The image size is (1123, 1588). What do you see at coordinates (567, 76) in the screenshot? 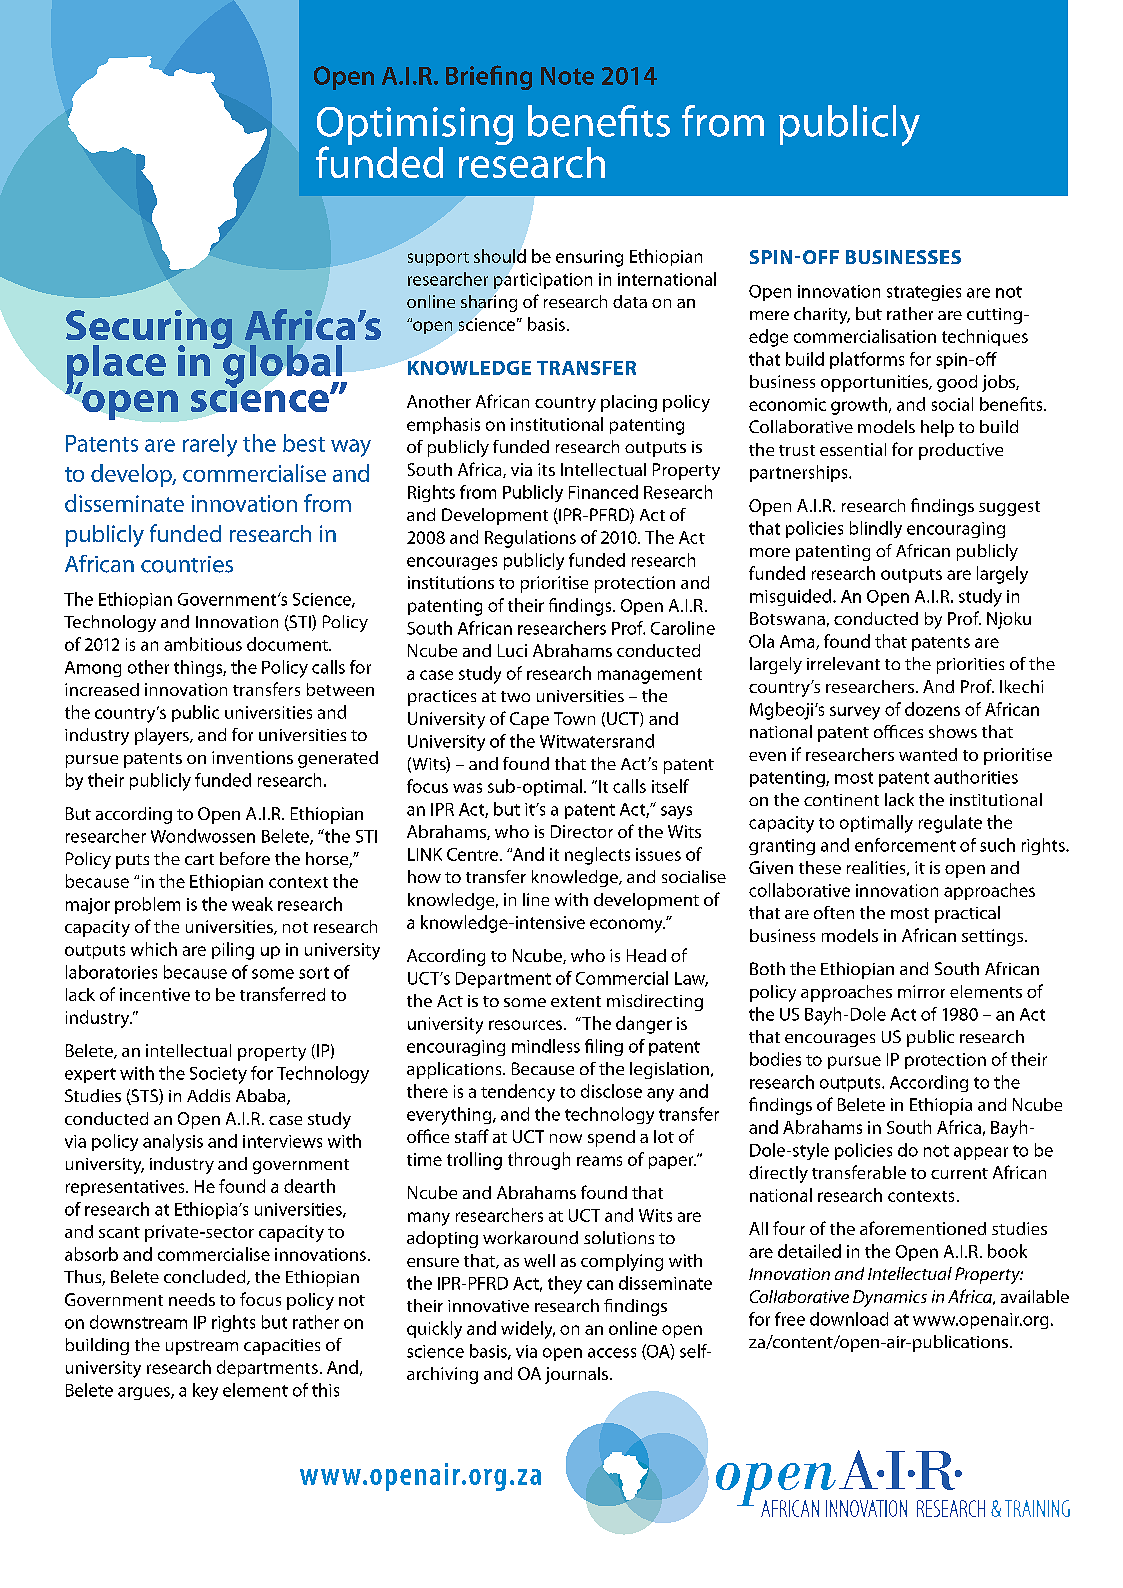
I see `Note` at bounding box center [567, 76].
